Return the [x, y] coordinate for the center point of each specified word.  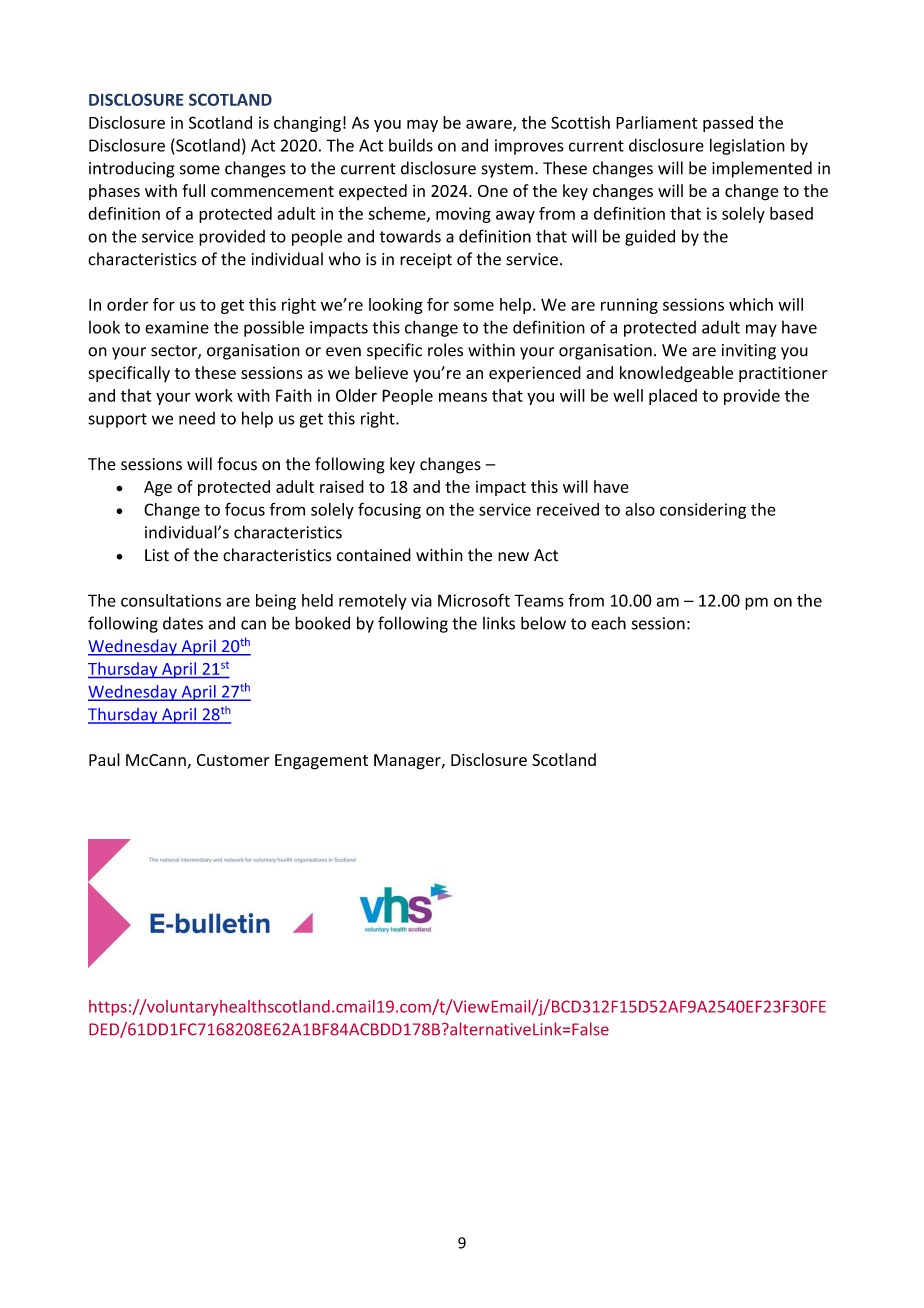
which [751, 304]
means [463, 397]
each [608, 623]
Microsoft [474, 600]
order [127, 304]
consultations [171, 600]
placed [673, 397]
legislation [747, 146]
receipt [426, 261]
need [197, 418]
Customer [233, 760]
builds [411, 145]
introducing [132, 169]
